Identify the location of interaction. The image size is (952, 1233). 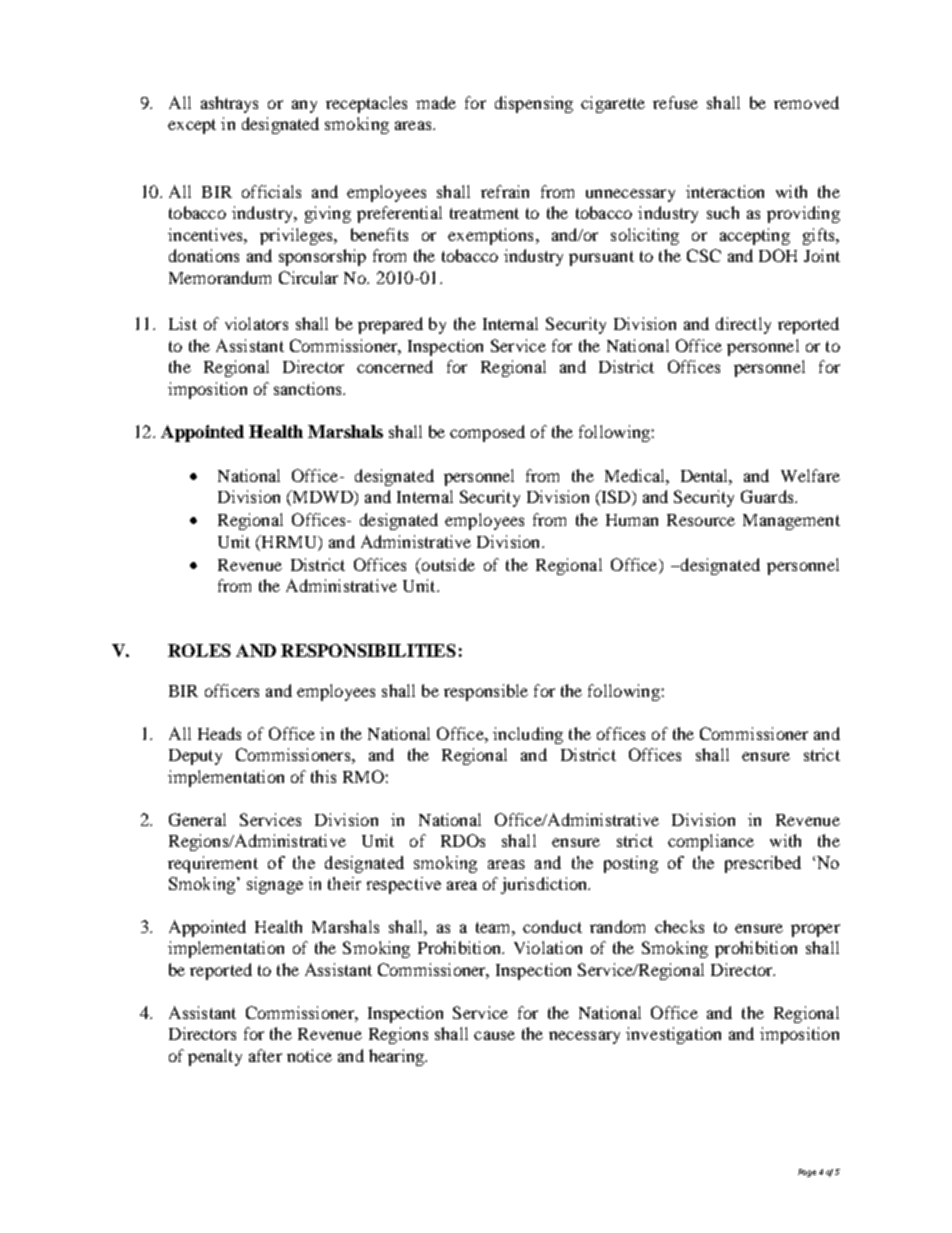
(725, 191).
